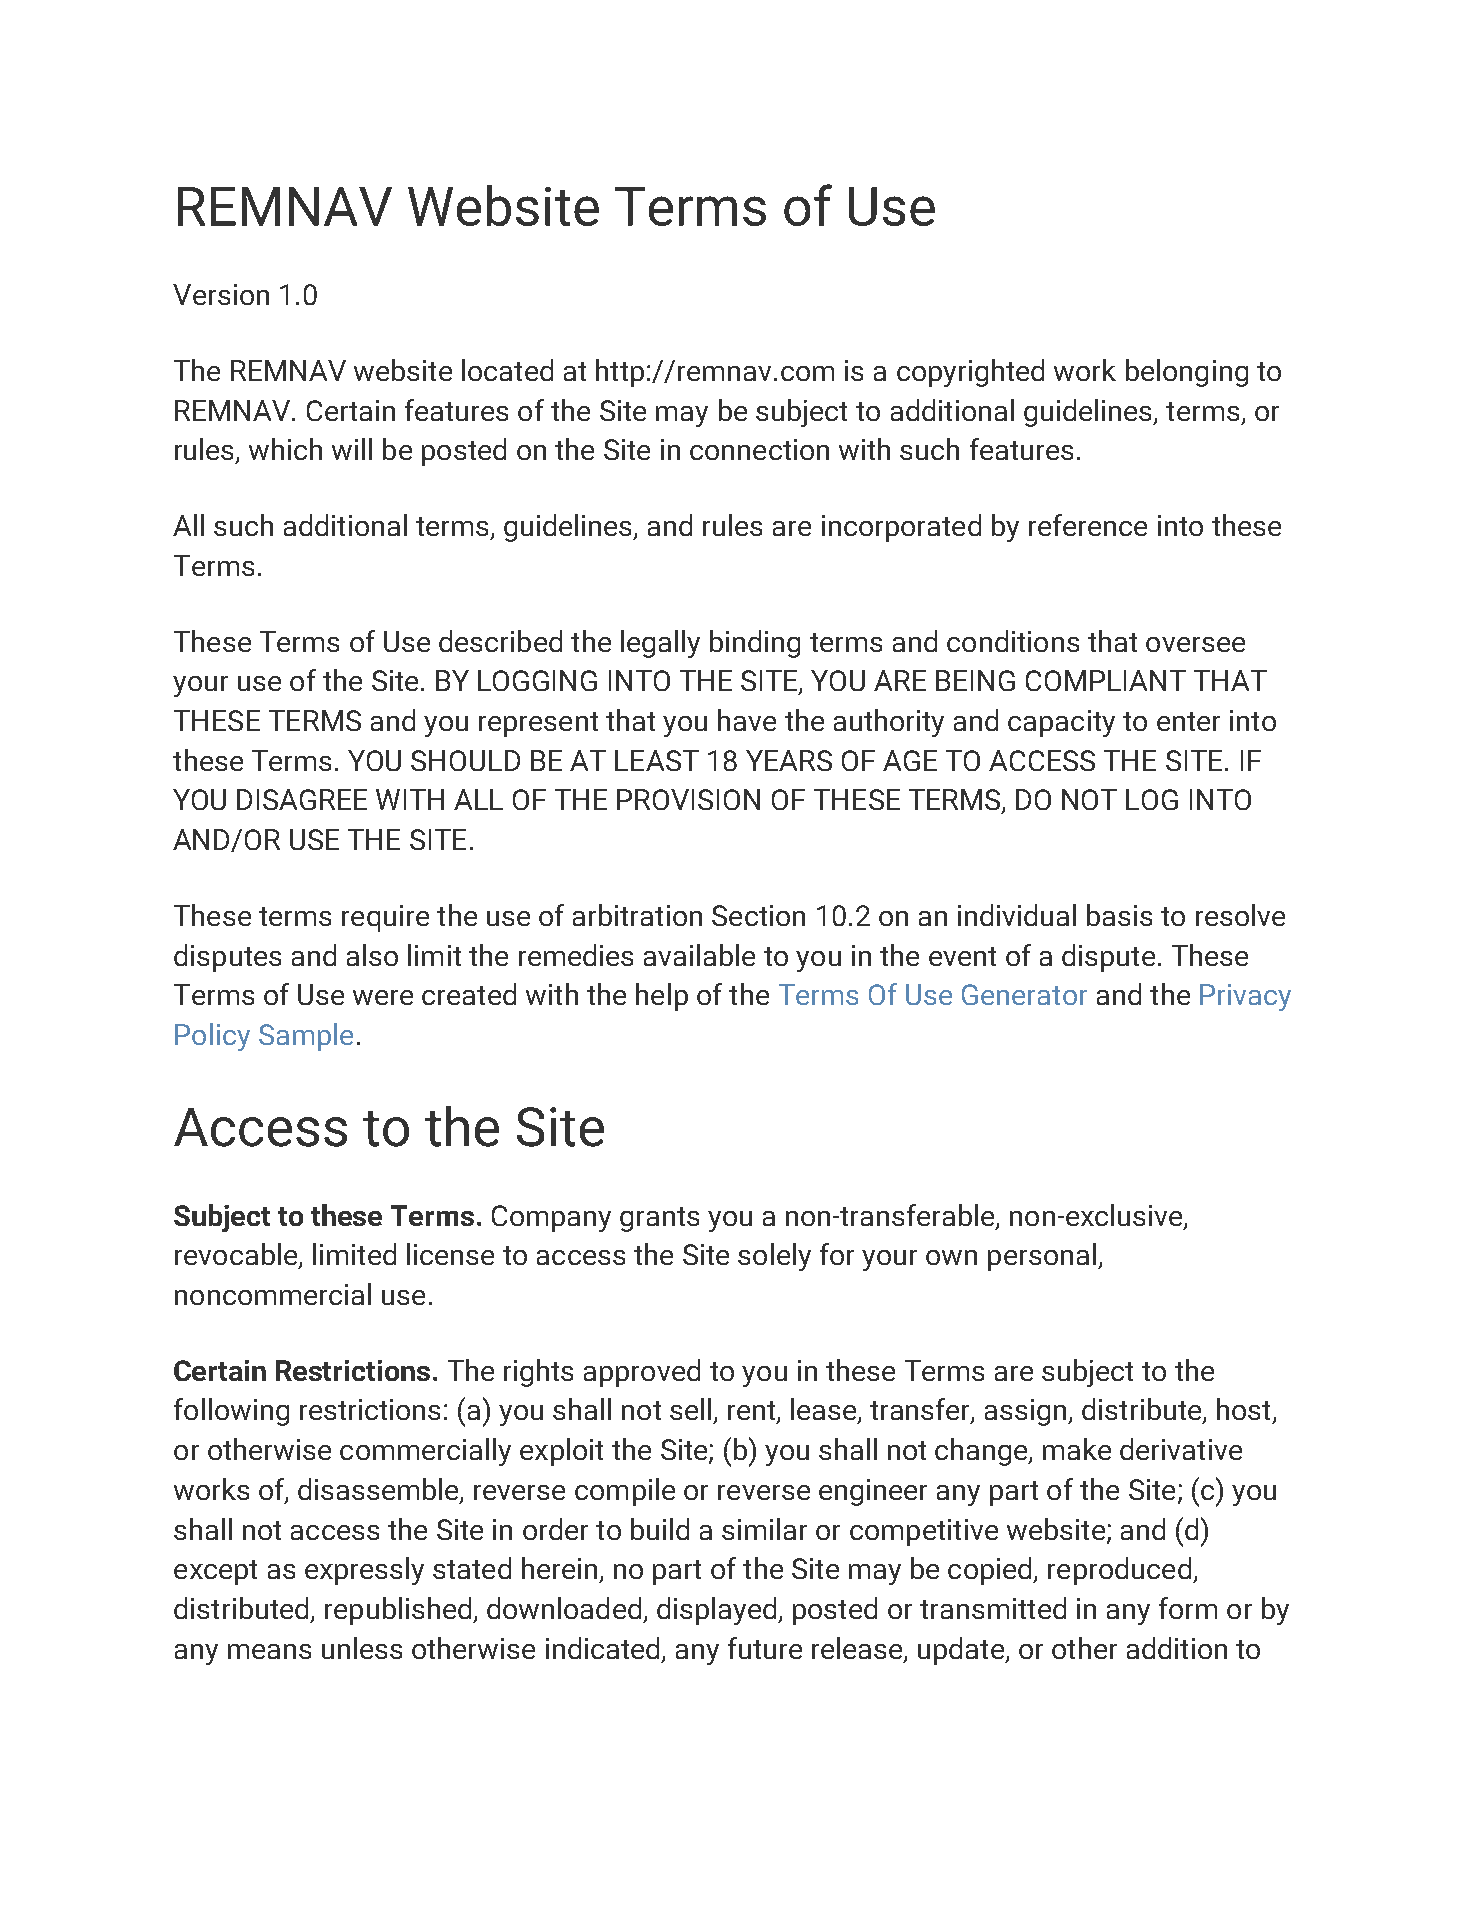 This screenshot has width=1473, height=1906. Describe the element at coordinates (362, 1648) in the screenshot. I see `unless` at that location.
